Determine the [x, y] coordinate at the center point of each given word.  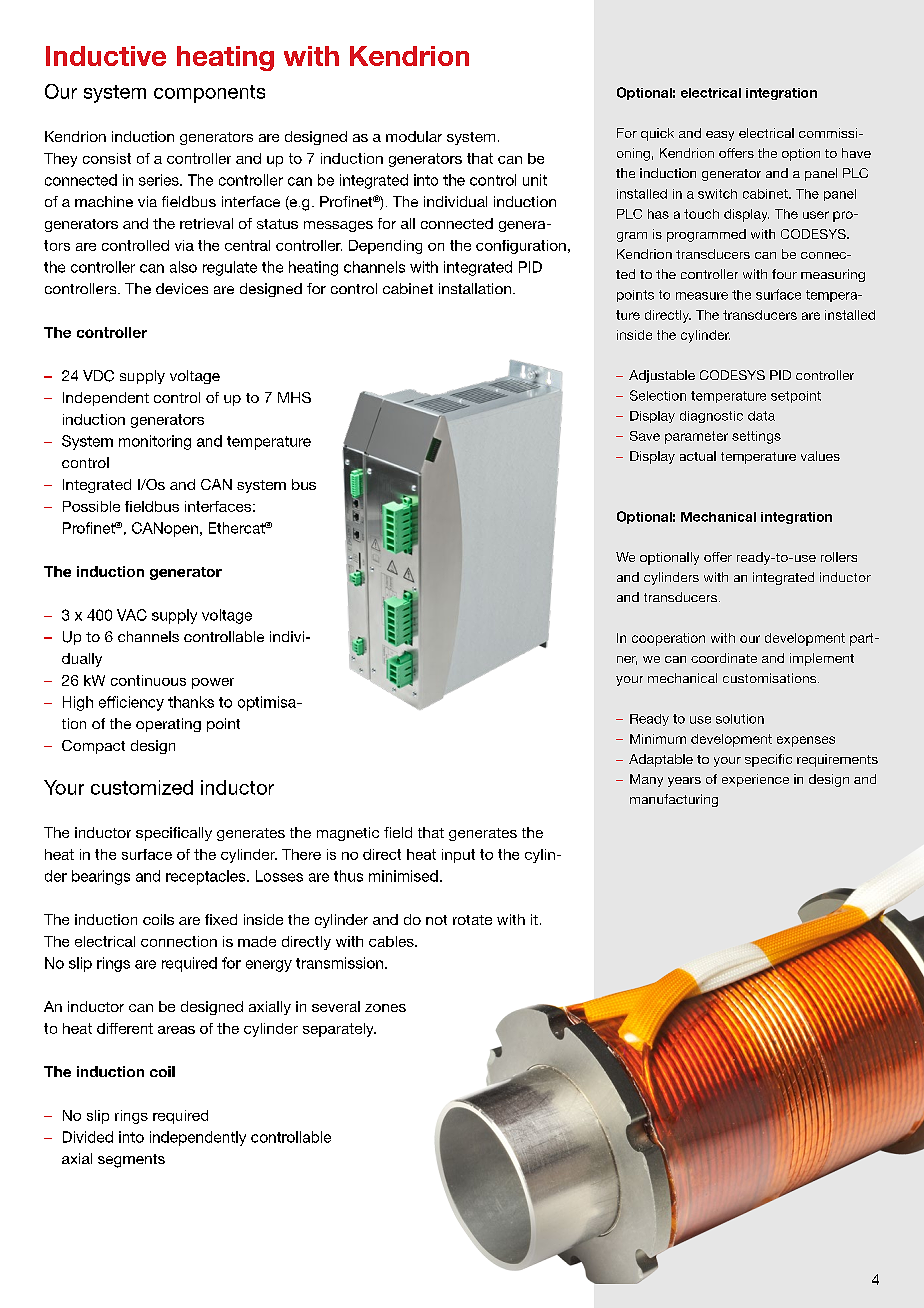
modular [414, 136]
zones [385, 1008]
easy [720, 136]
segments [131, 1161]
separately [339, 1030]
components [209, 94]
